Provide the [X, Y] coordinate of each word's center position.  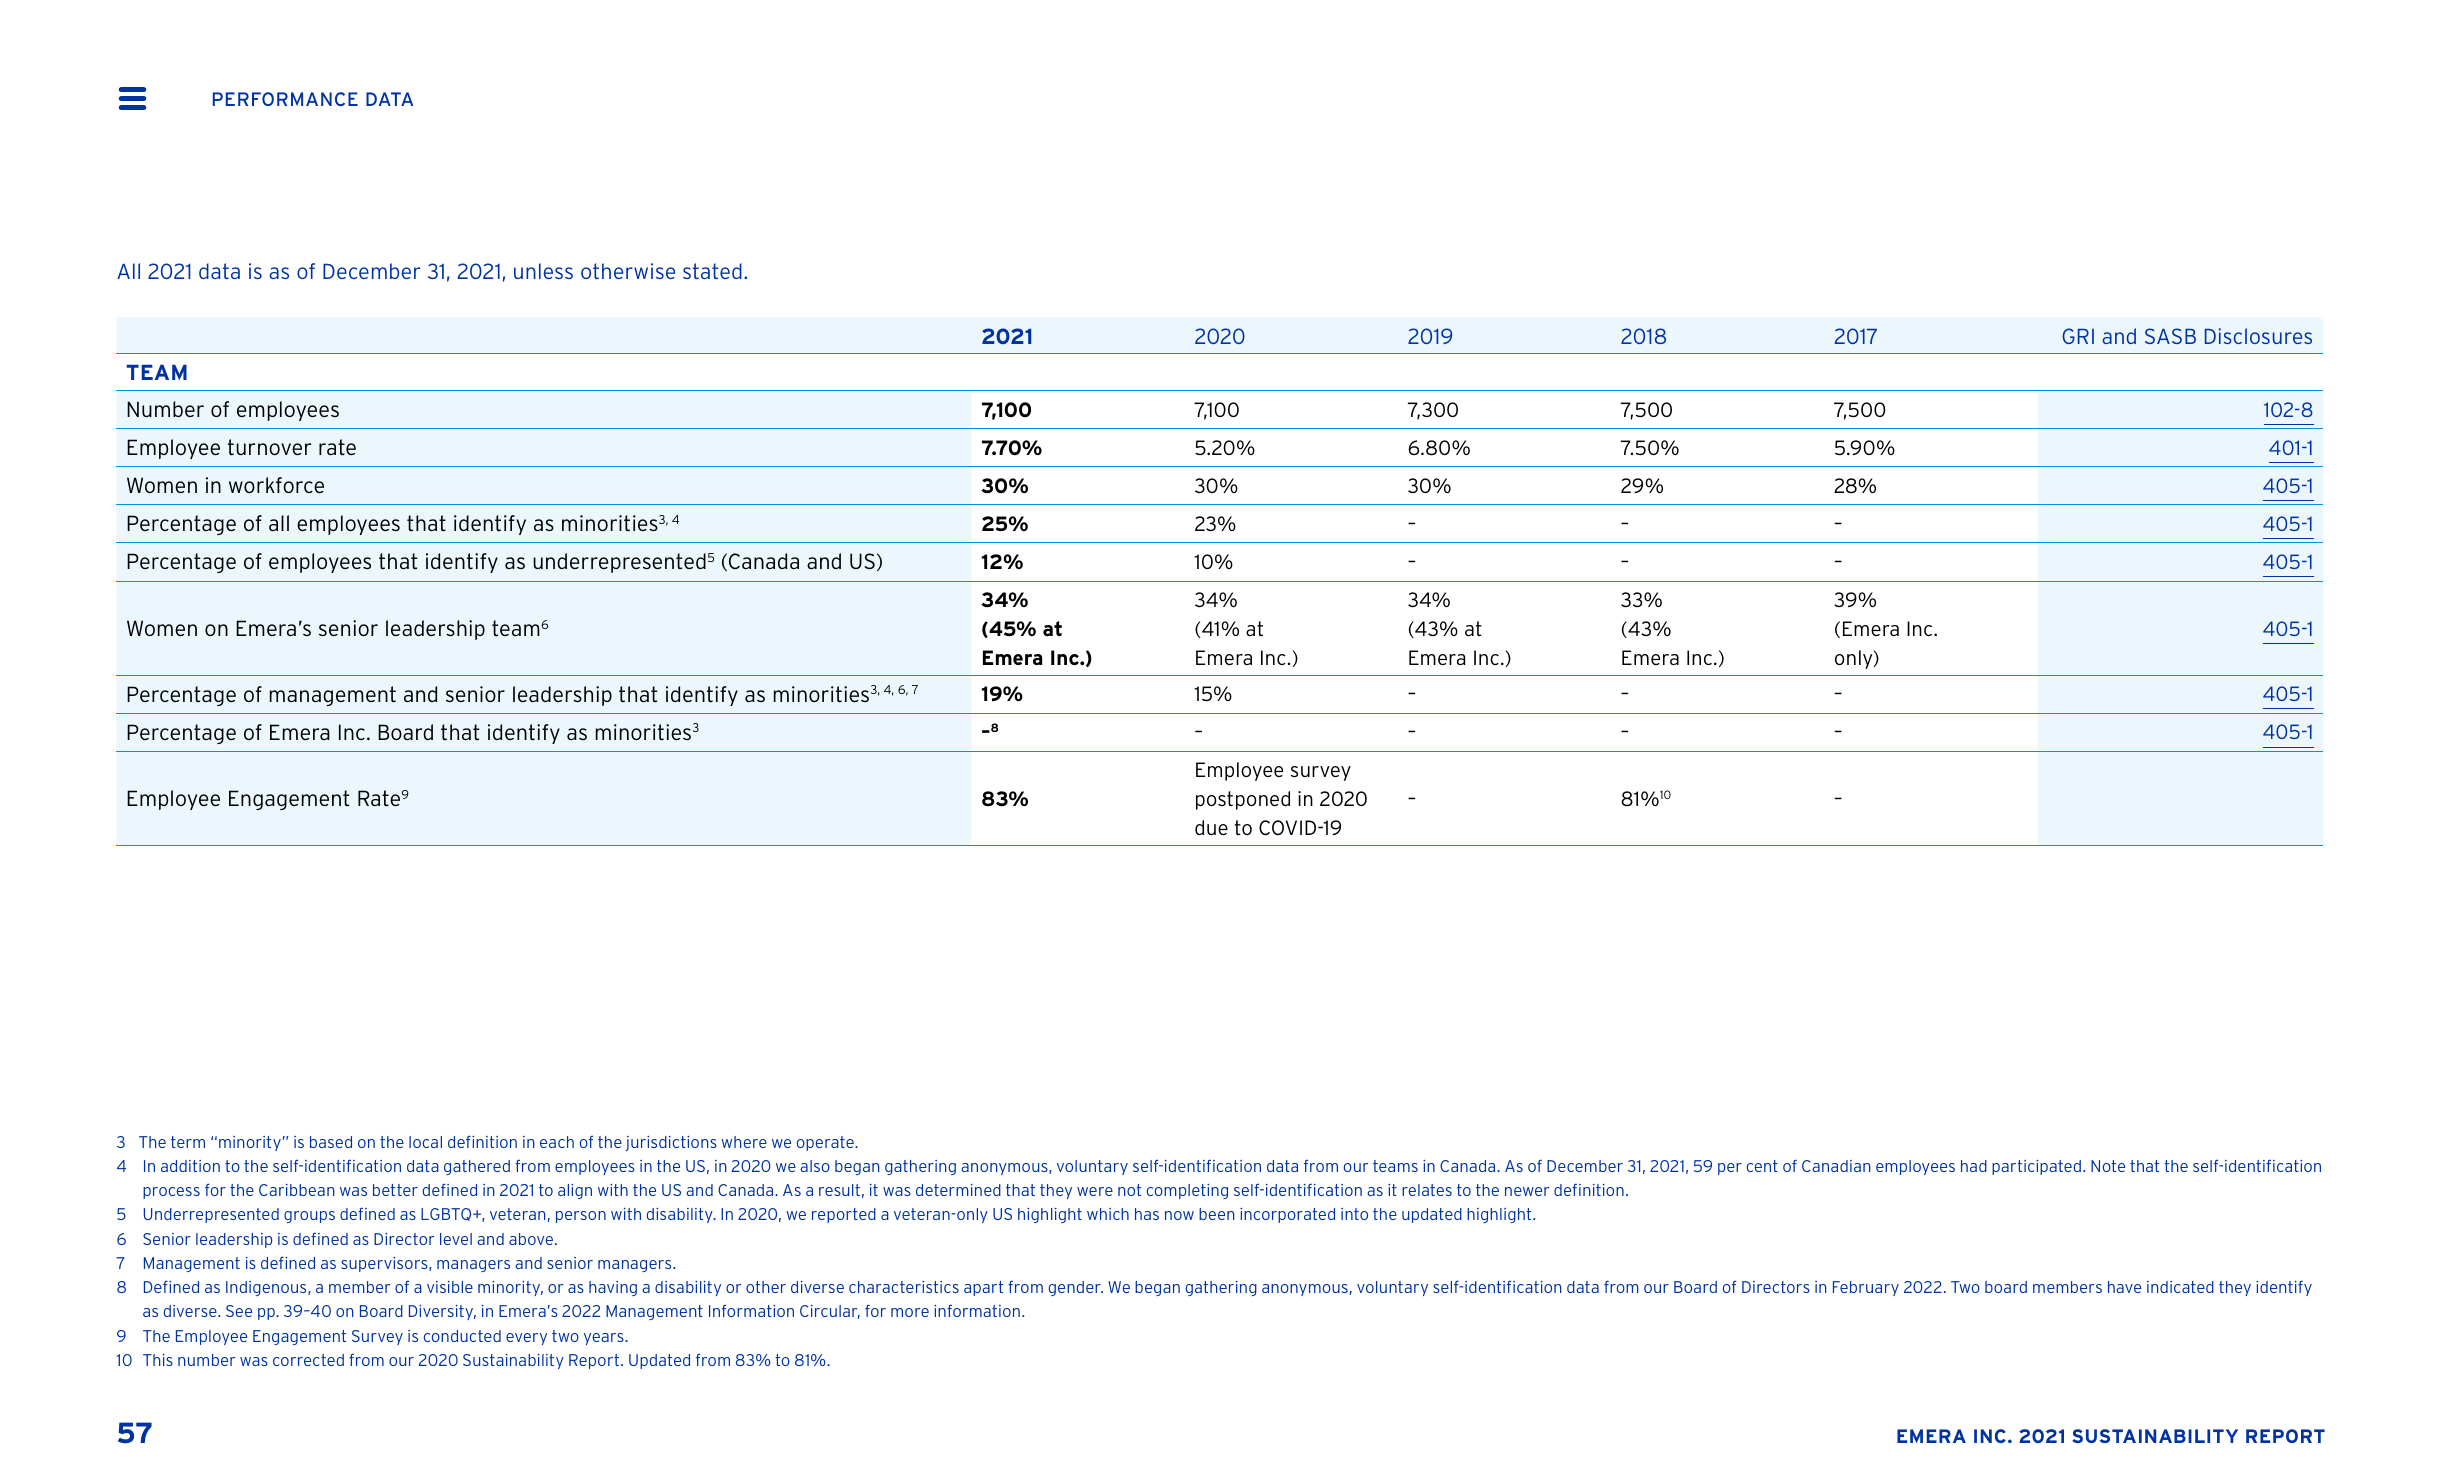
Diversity [442, 1312]
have [2124, 1287]
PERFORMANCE [285, 99]
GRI [2078, 336]
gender [1075, 1288]
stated [712, 271]
